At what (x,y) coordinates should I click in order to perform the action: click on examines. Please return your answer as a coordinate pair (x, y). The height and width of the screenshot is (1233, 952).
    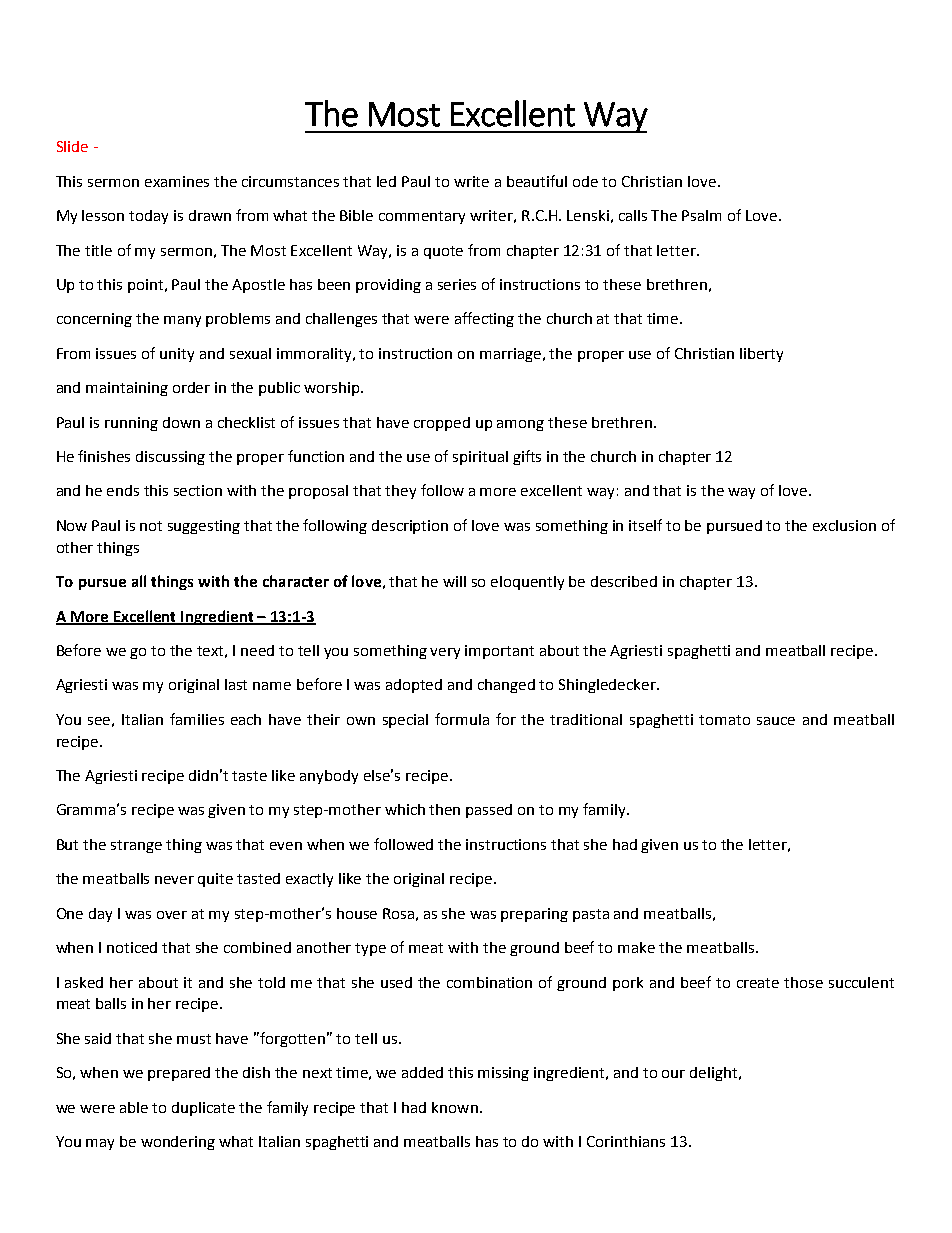
    Looking at the image, I should click on (177, 181).
